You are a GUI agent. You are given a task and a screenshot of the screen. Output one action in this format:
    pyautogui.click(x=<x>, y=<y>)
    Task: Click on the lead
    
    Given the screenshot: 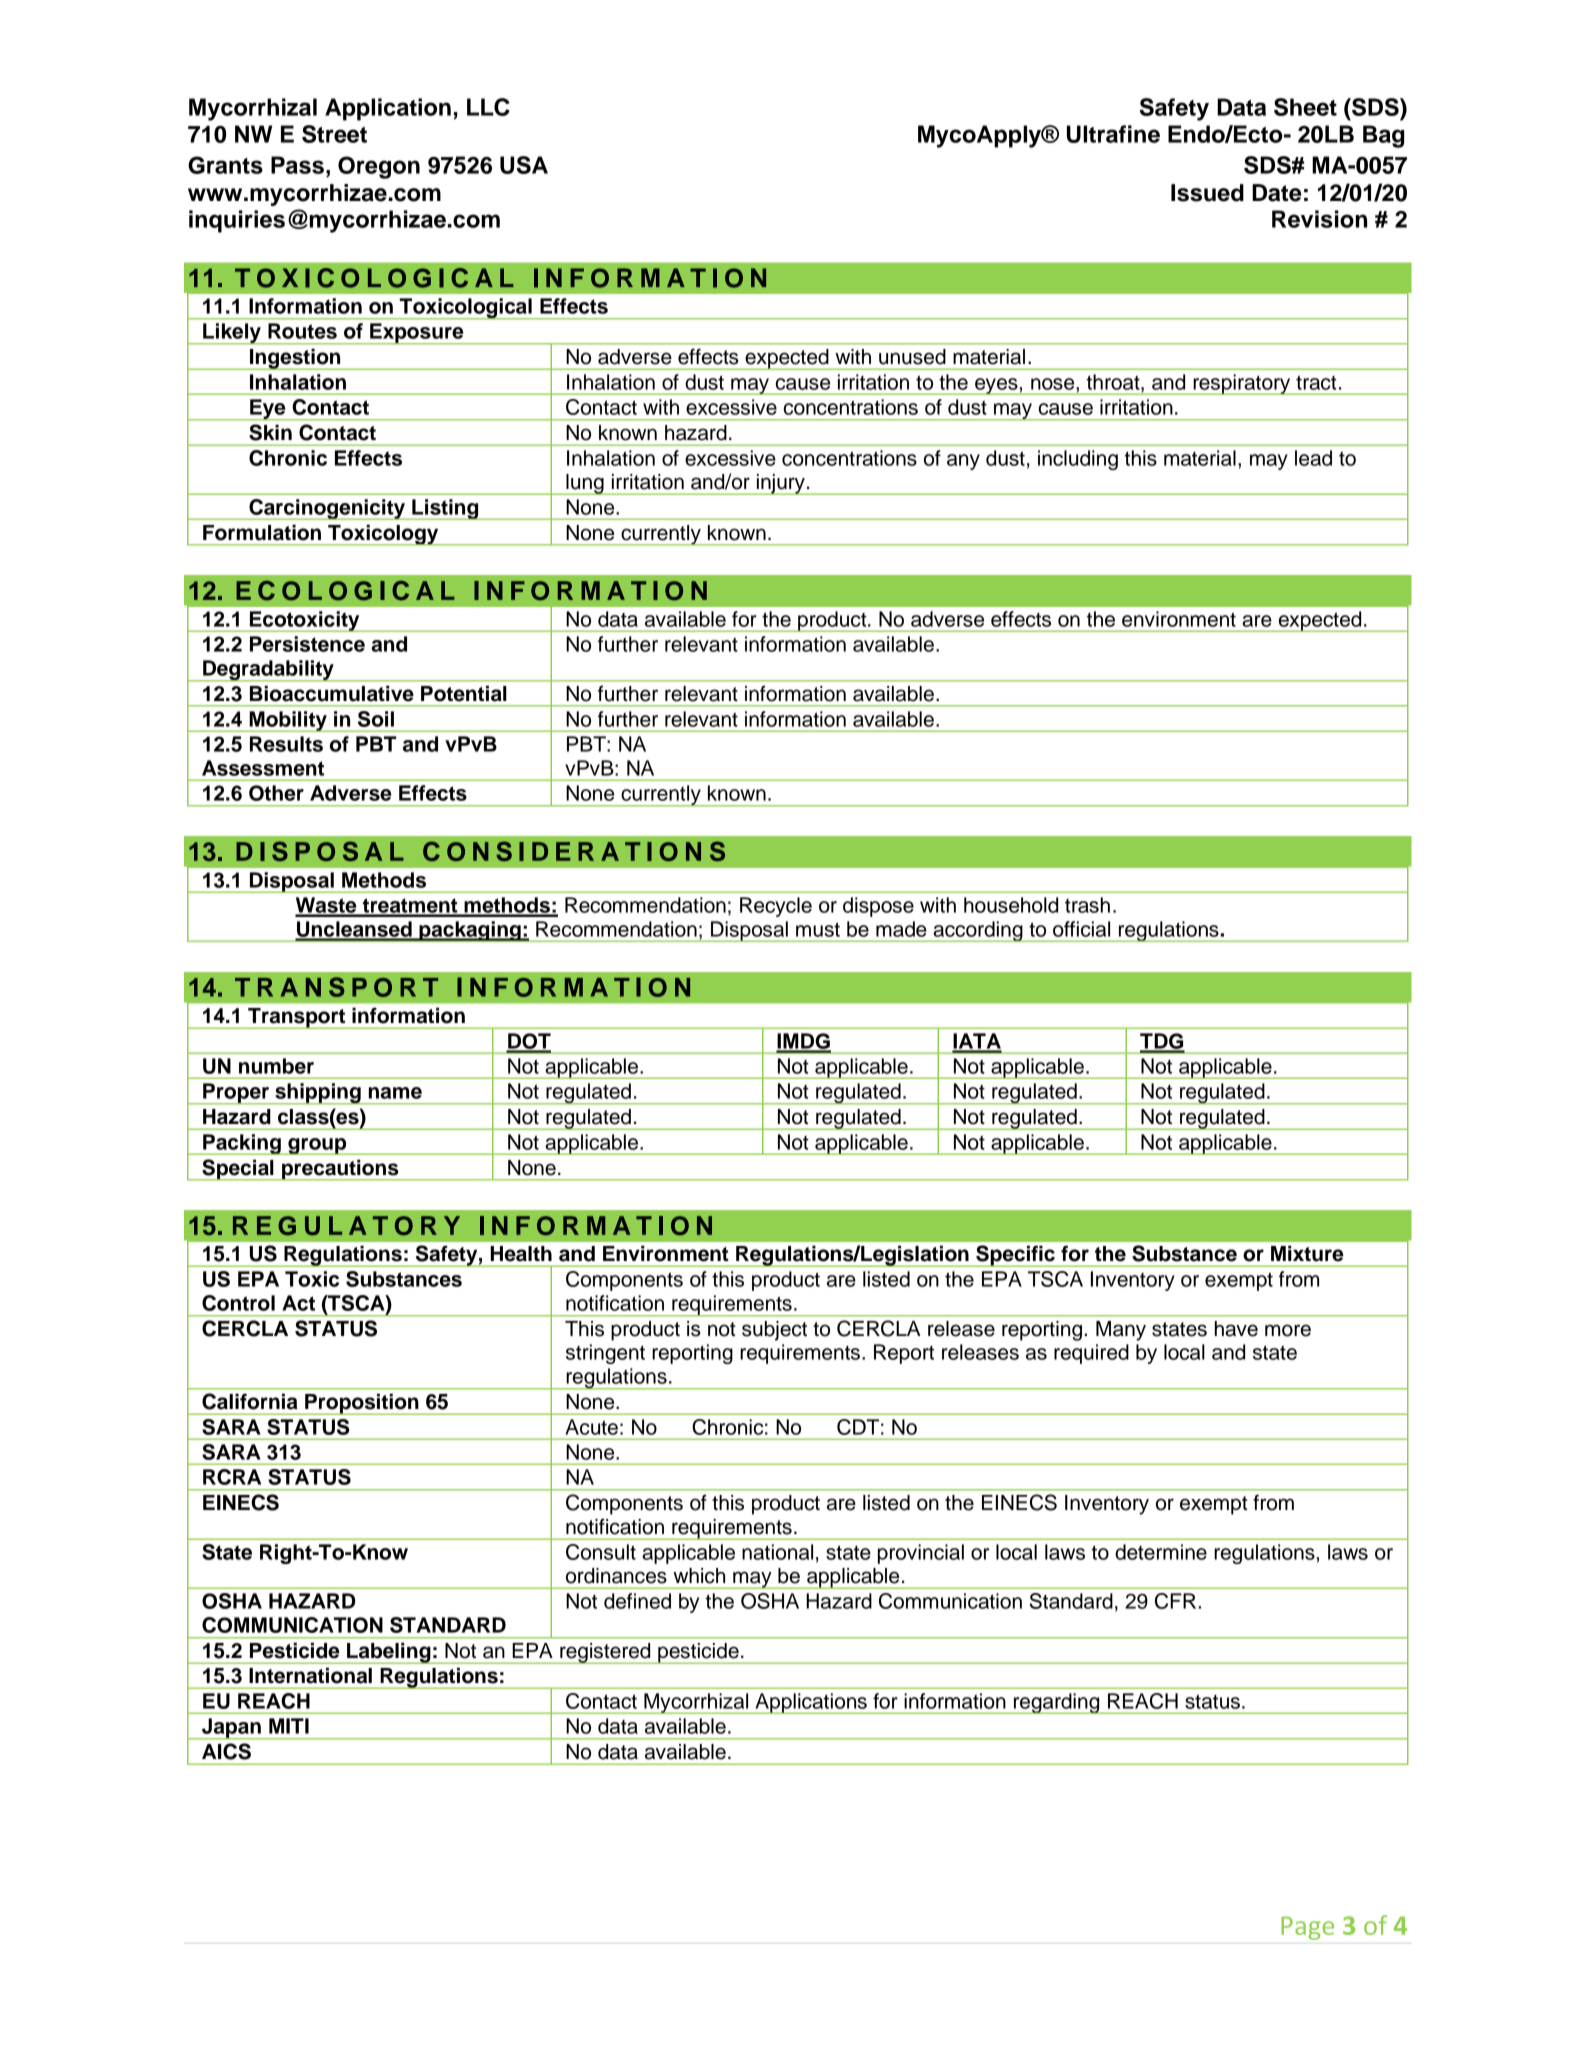 What is the action you would take?
    pyautogui.click(x=1313, y=458)
